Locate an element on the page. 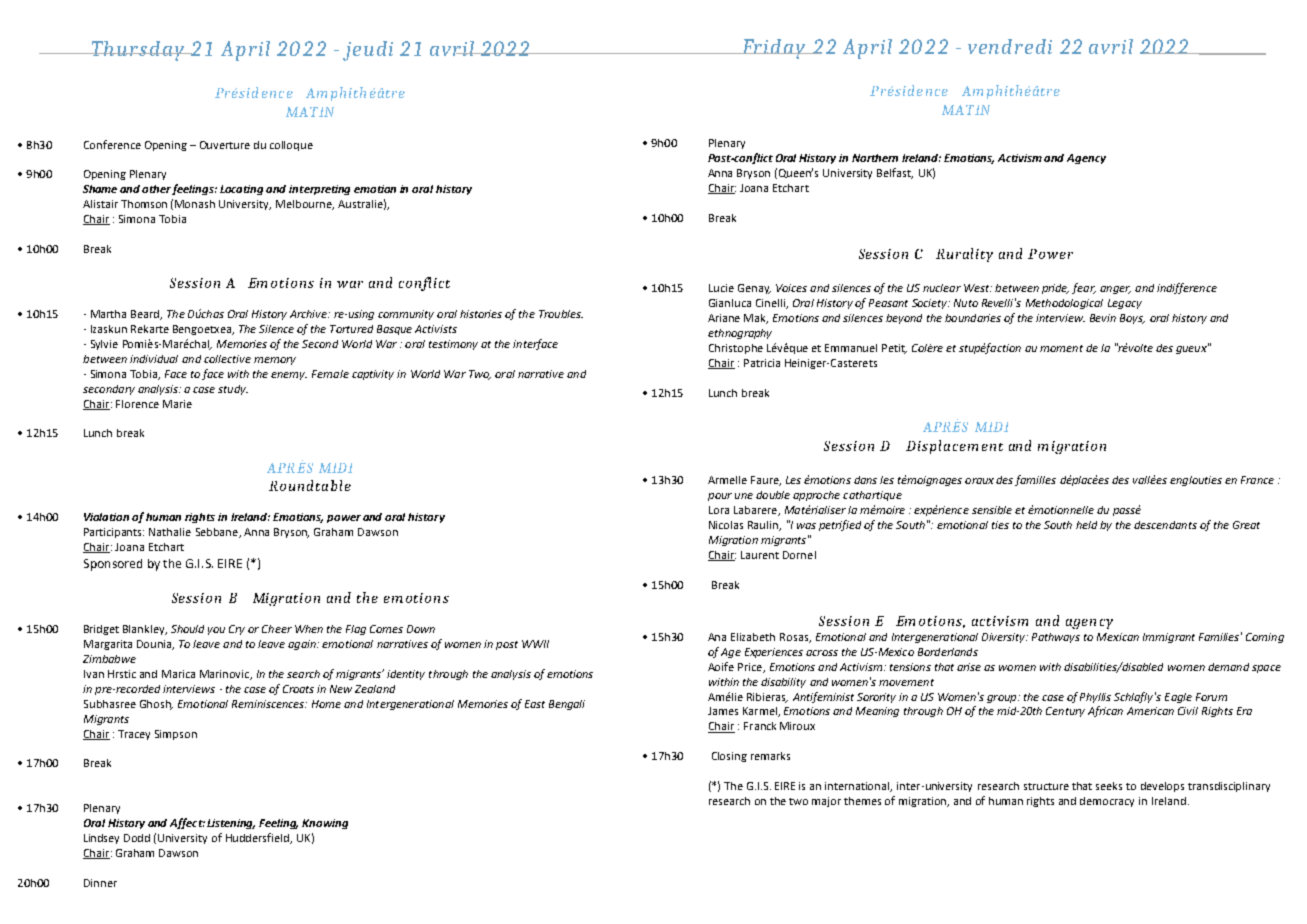 This image has width=1307, height=924. Friday is located at coordinates (774, 49).
